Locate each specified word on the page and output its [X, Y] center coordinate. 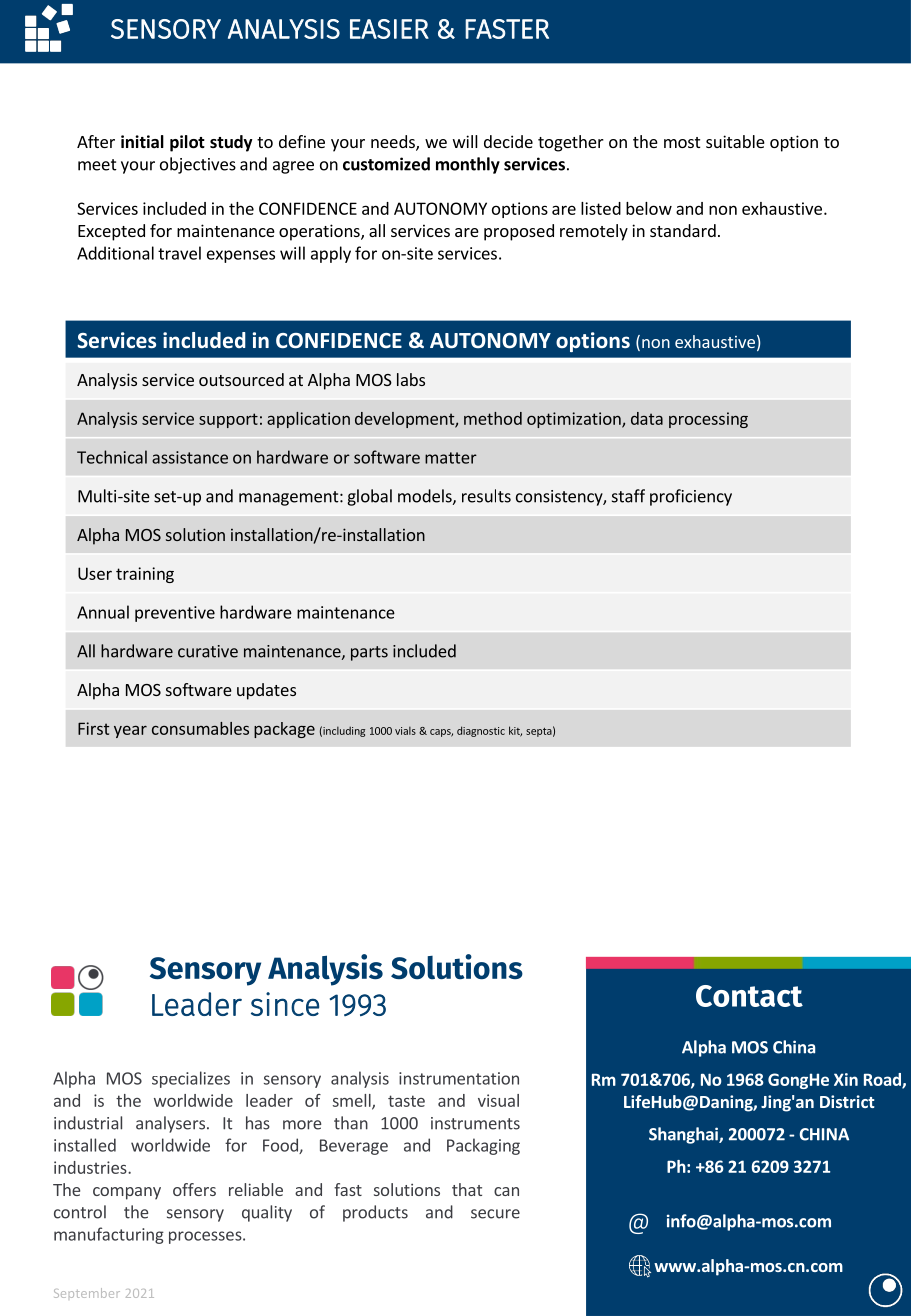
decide [508, 141]
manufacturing [109, 1235]
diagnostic [481, 731]
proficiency [691, 497]
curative [208, 651]
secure [495, 1214]
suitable [735, 141]
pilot [187, 143]
